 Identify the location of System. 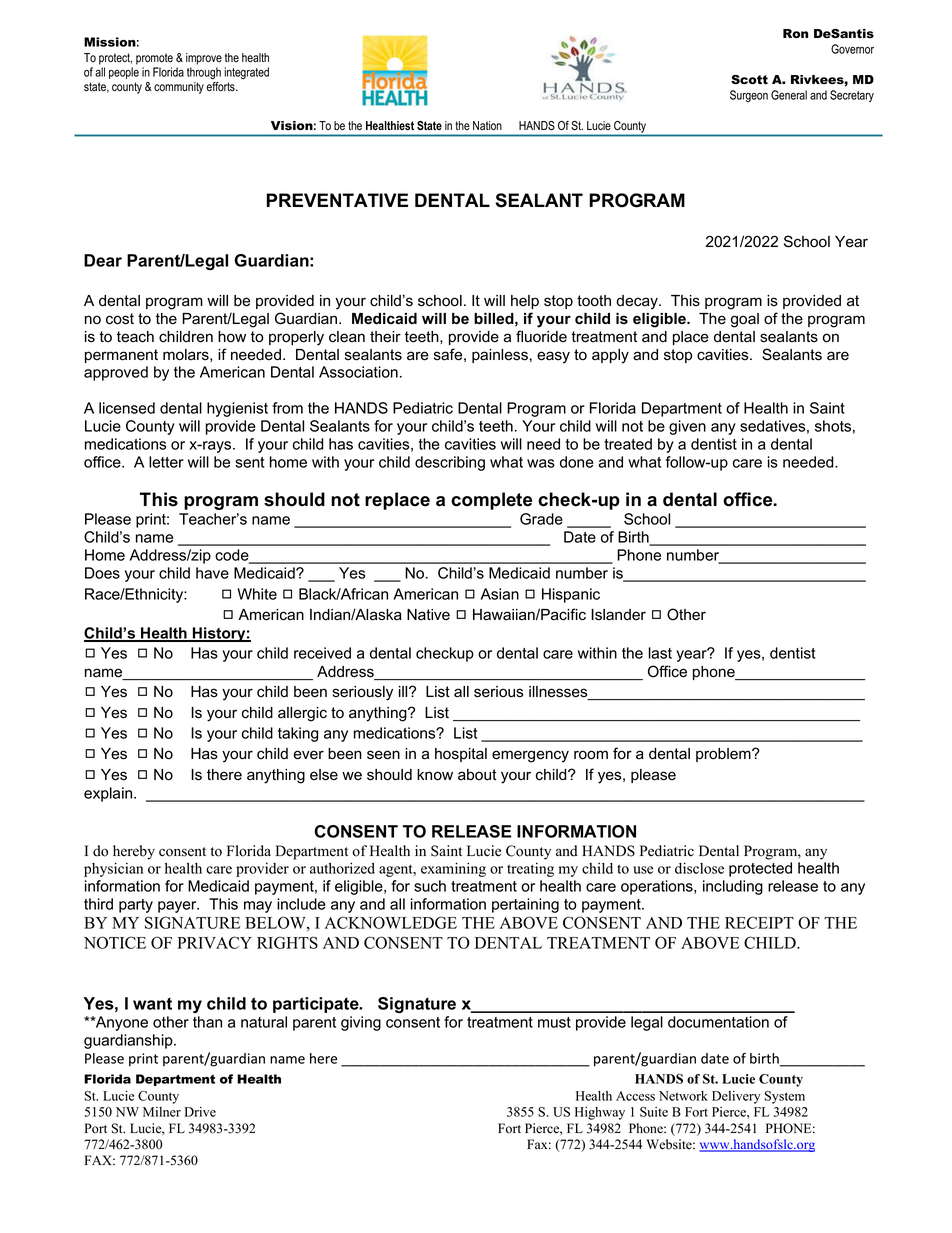
(785, 1097).
